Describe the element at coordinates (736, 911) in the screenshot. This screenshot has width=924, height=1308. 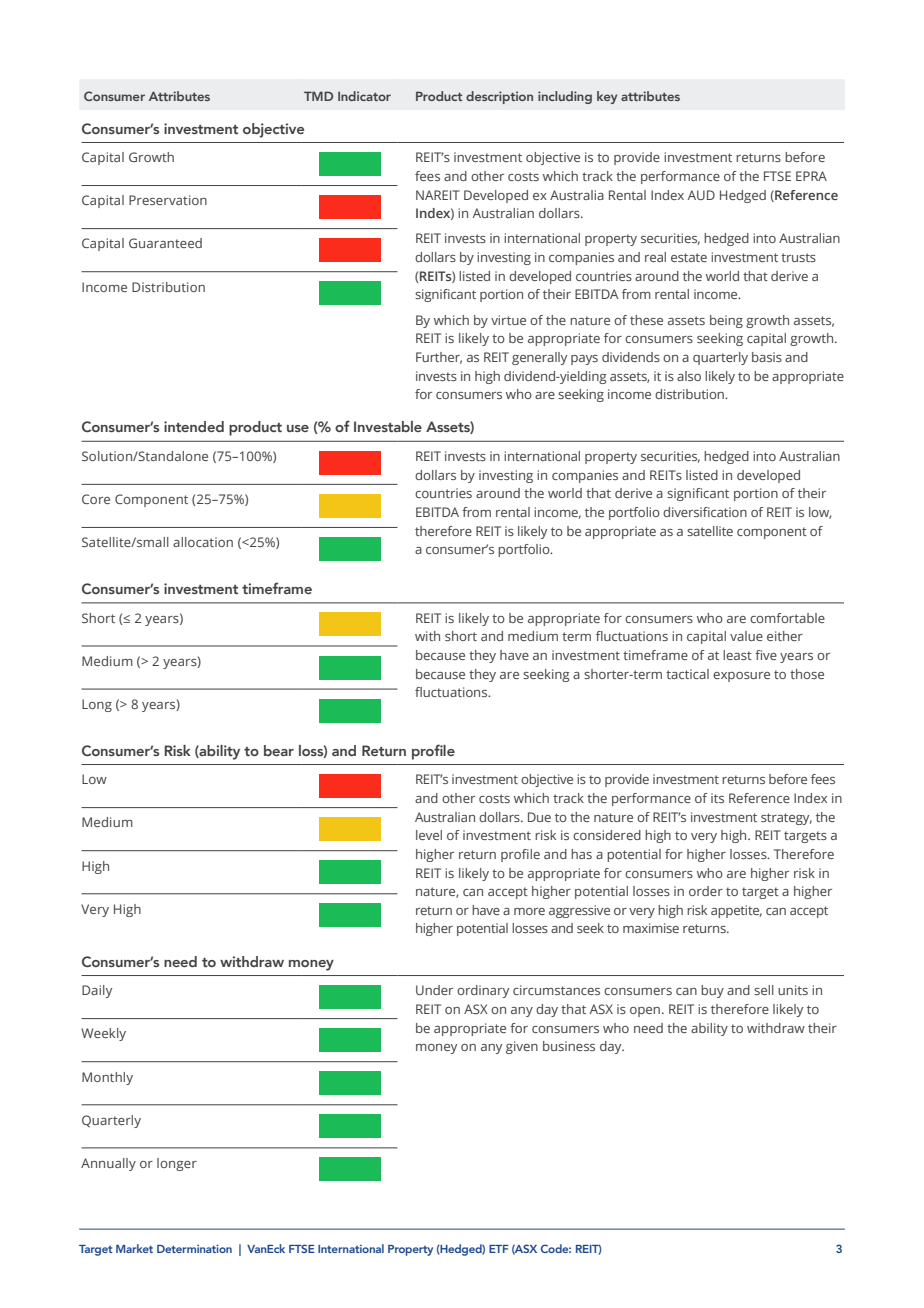
I see `appetite` at that location.
